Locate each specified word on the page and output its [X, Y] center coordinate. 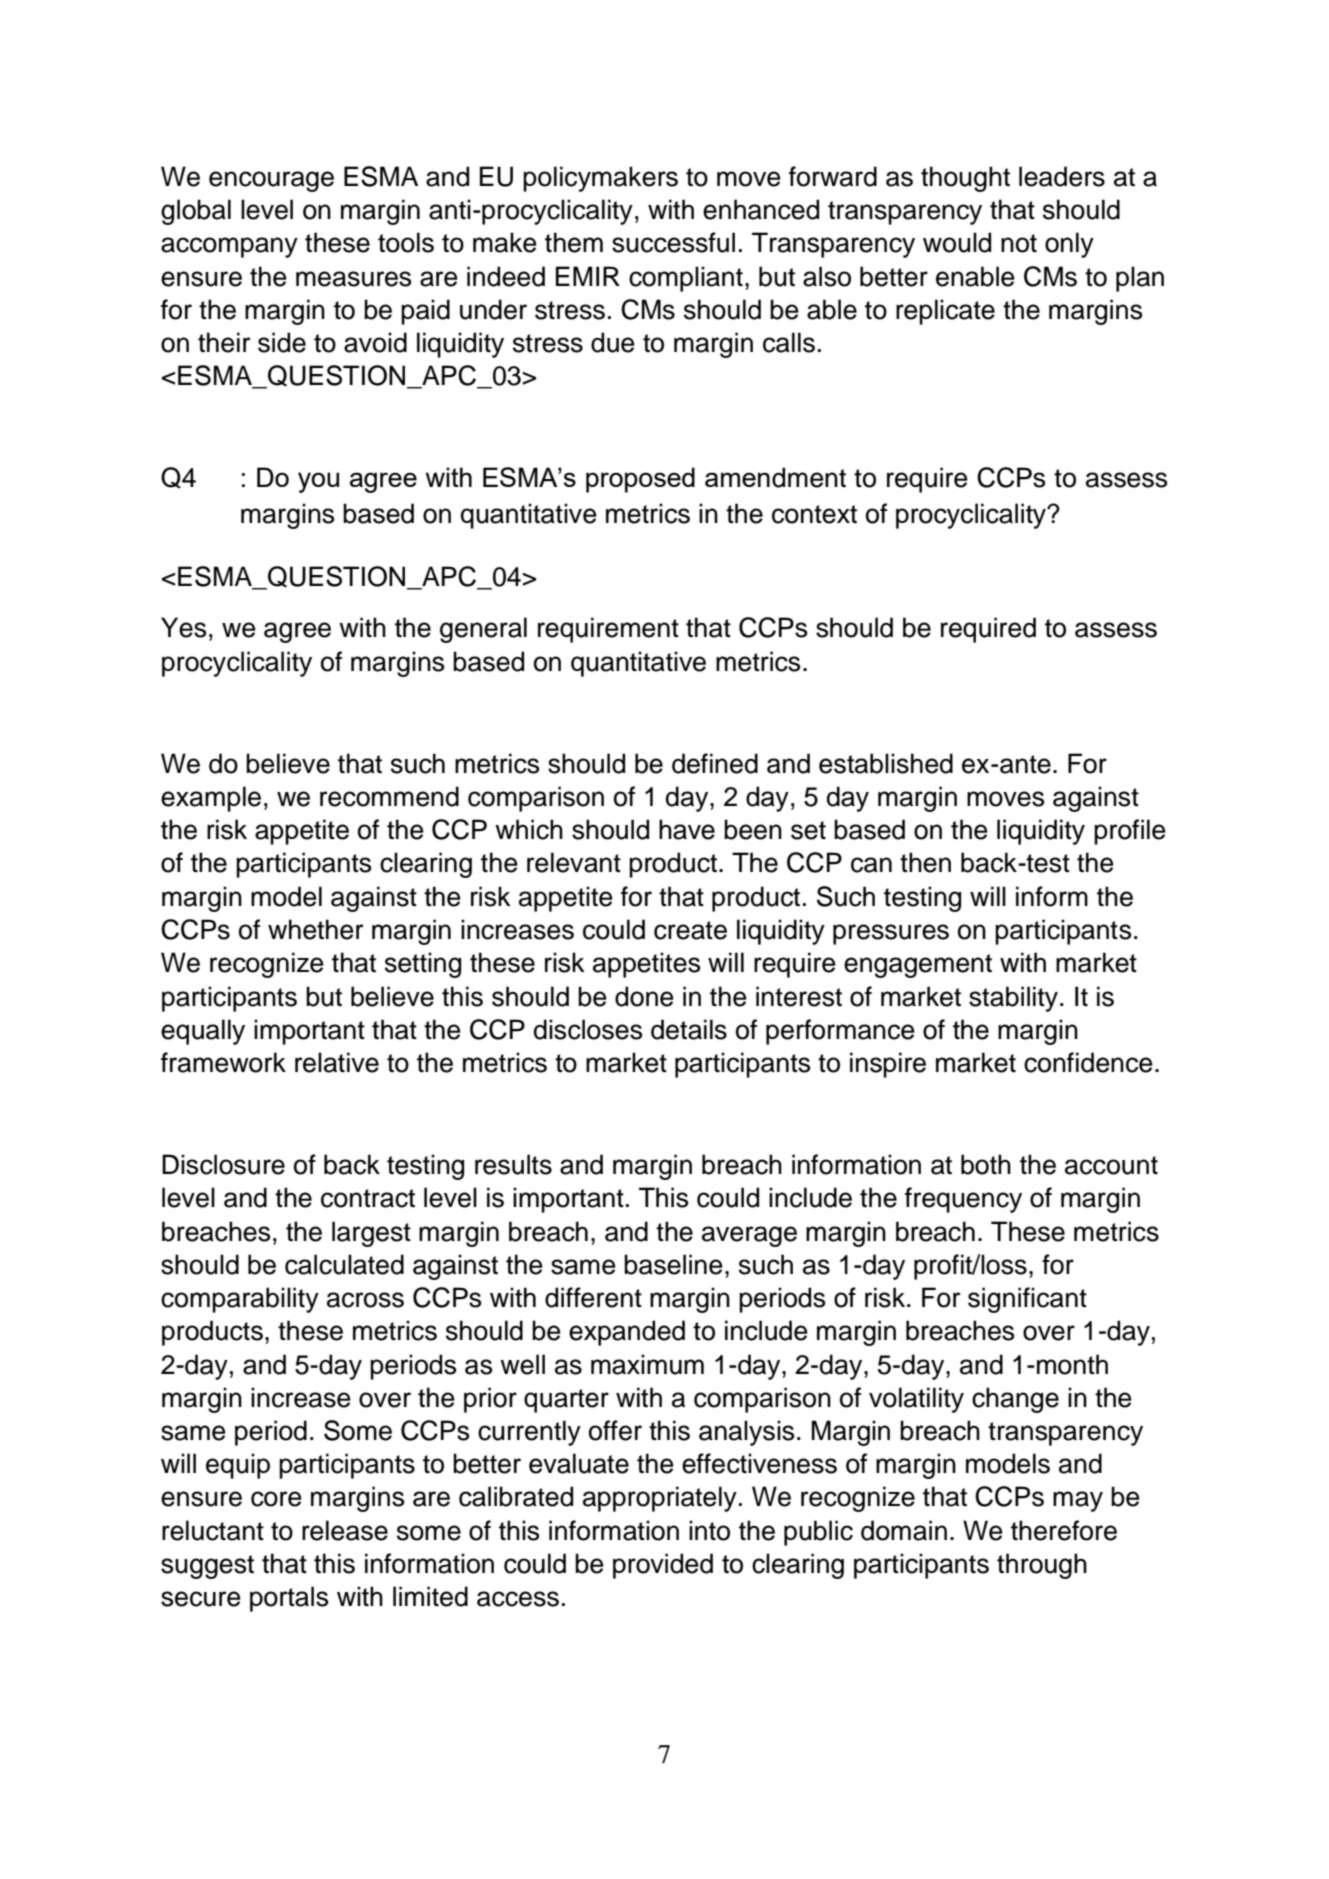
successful [673, 242]
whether [316, 929]
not [1019, 243]
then [925, 862]
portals [289, 1599]
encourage [271, 181]
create [690, 930]
